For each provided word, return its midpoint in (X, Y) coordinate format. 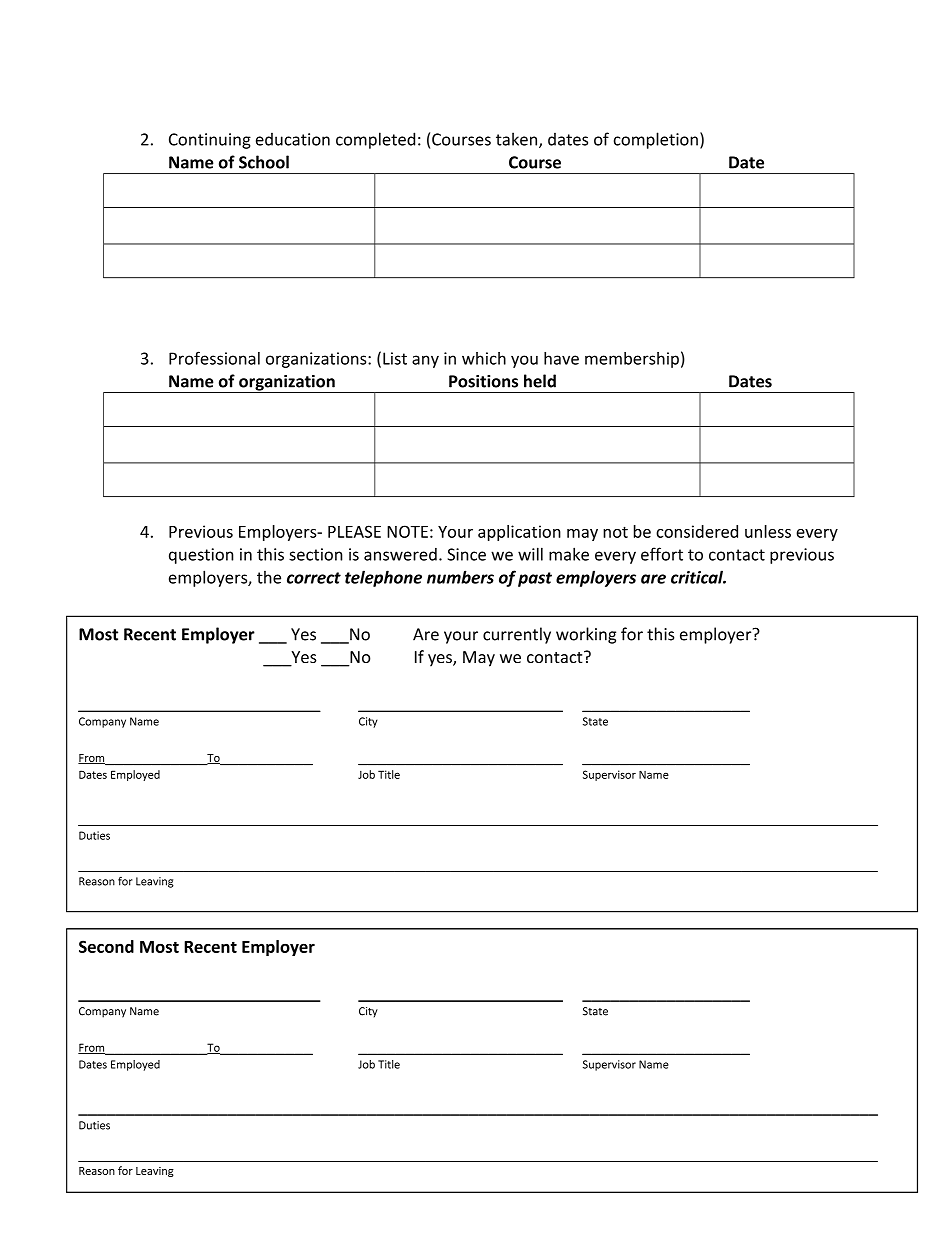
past (535, 579)
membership (632, 360)
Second (106, 946)
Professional (214, 358)
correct (314, 578)
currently (517, 635)
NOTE (407, 531)
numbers (460, 577)
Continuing (210, 141)
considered (697, 531)
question (201, 556)
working (586, 635)
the (269, 577)
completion (656, 140)
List (395, 358)
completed (375, 140)
